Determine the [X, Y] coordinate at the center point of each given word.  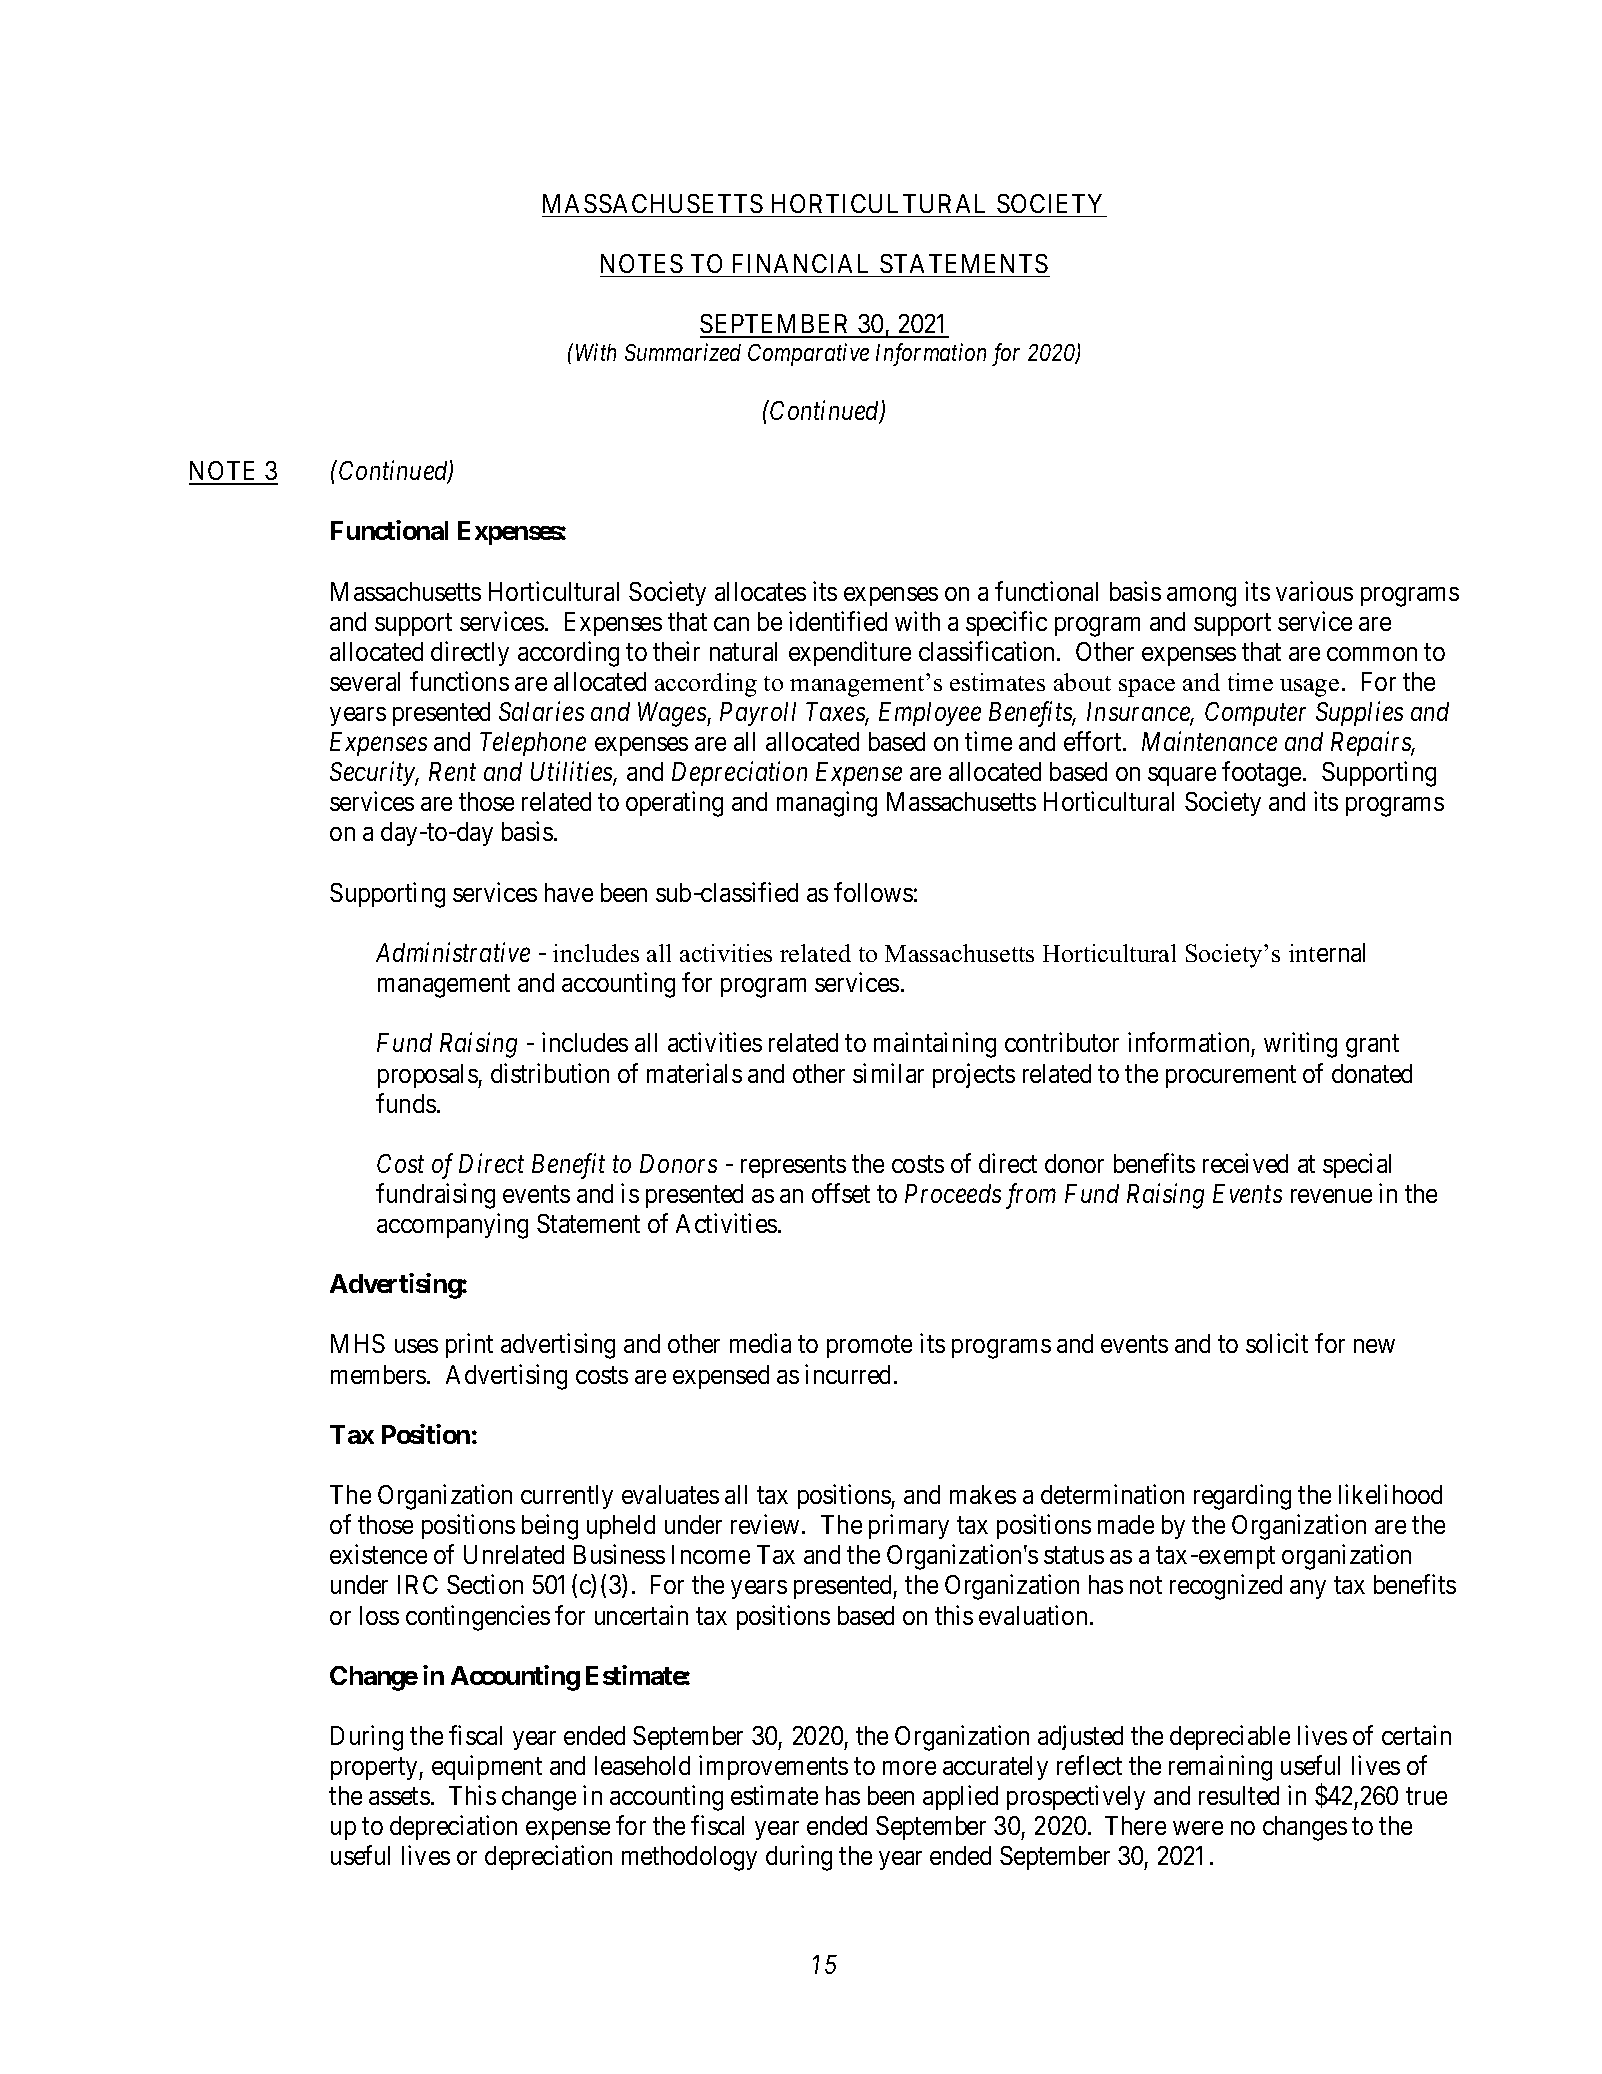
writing [1300, 1045]
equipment [487, 1767]
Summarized [683, 352]
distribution [550, 1073]
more [909, 1768]
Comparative [808, 354]
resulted [1239, 1795]
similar [888, 1073]
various [1314, 591]
